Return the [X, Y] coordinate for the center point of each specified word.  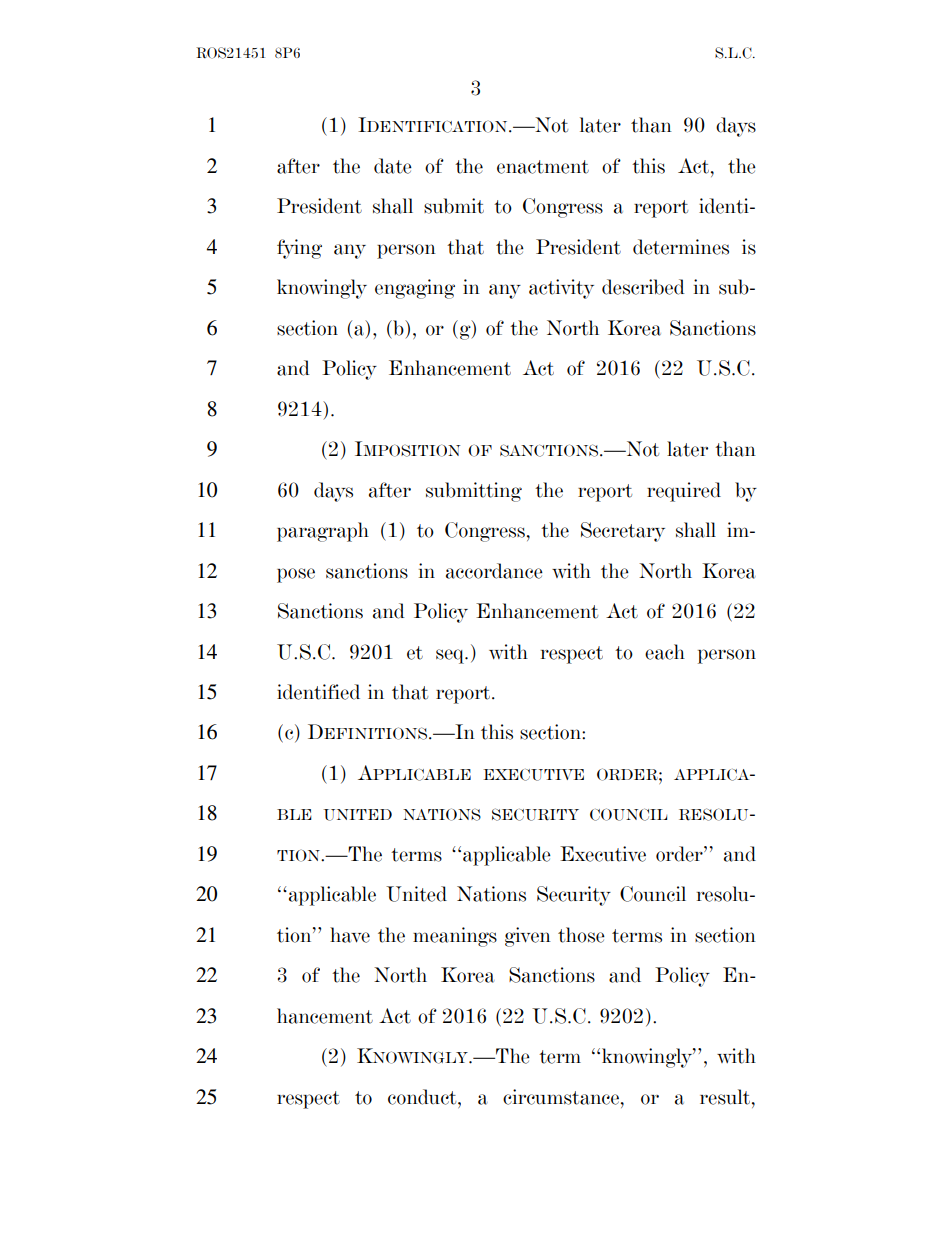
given [528, 937]
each [665, 652]
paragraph [323, 532]
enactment [543, 167]
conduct [423, 1097]
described [643, 287]
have [350, 935]
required [684, 492]
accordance [494, 571]
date [393, 166]
